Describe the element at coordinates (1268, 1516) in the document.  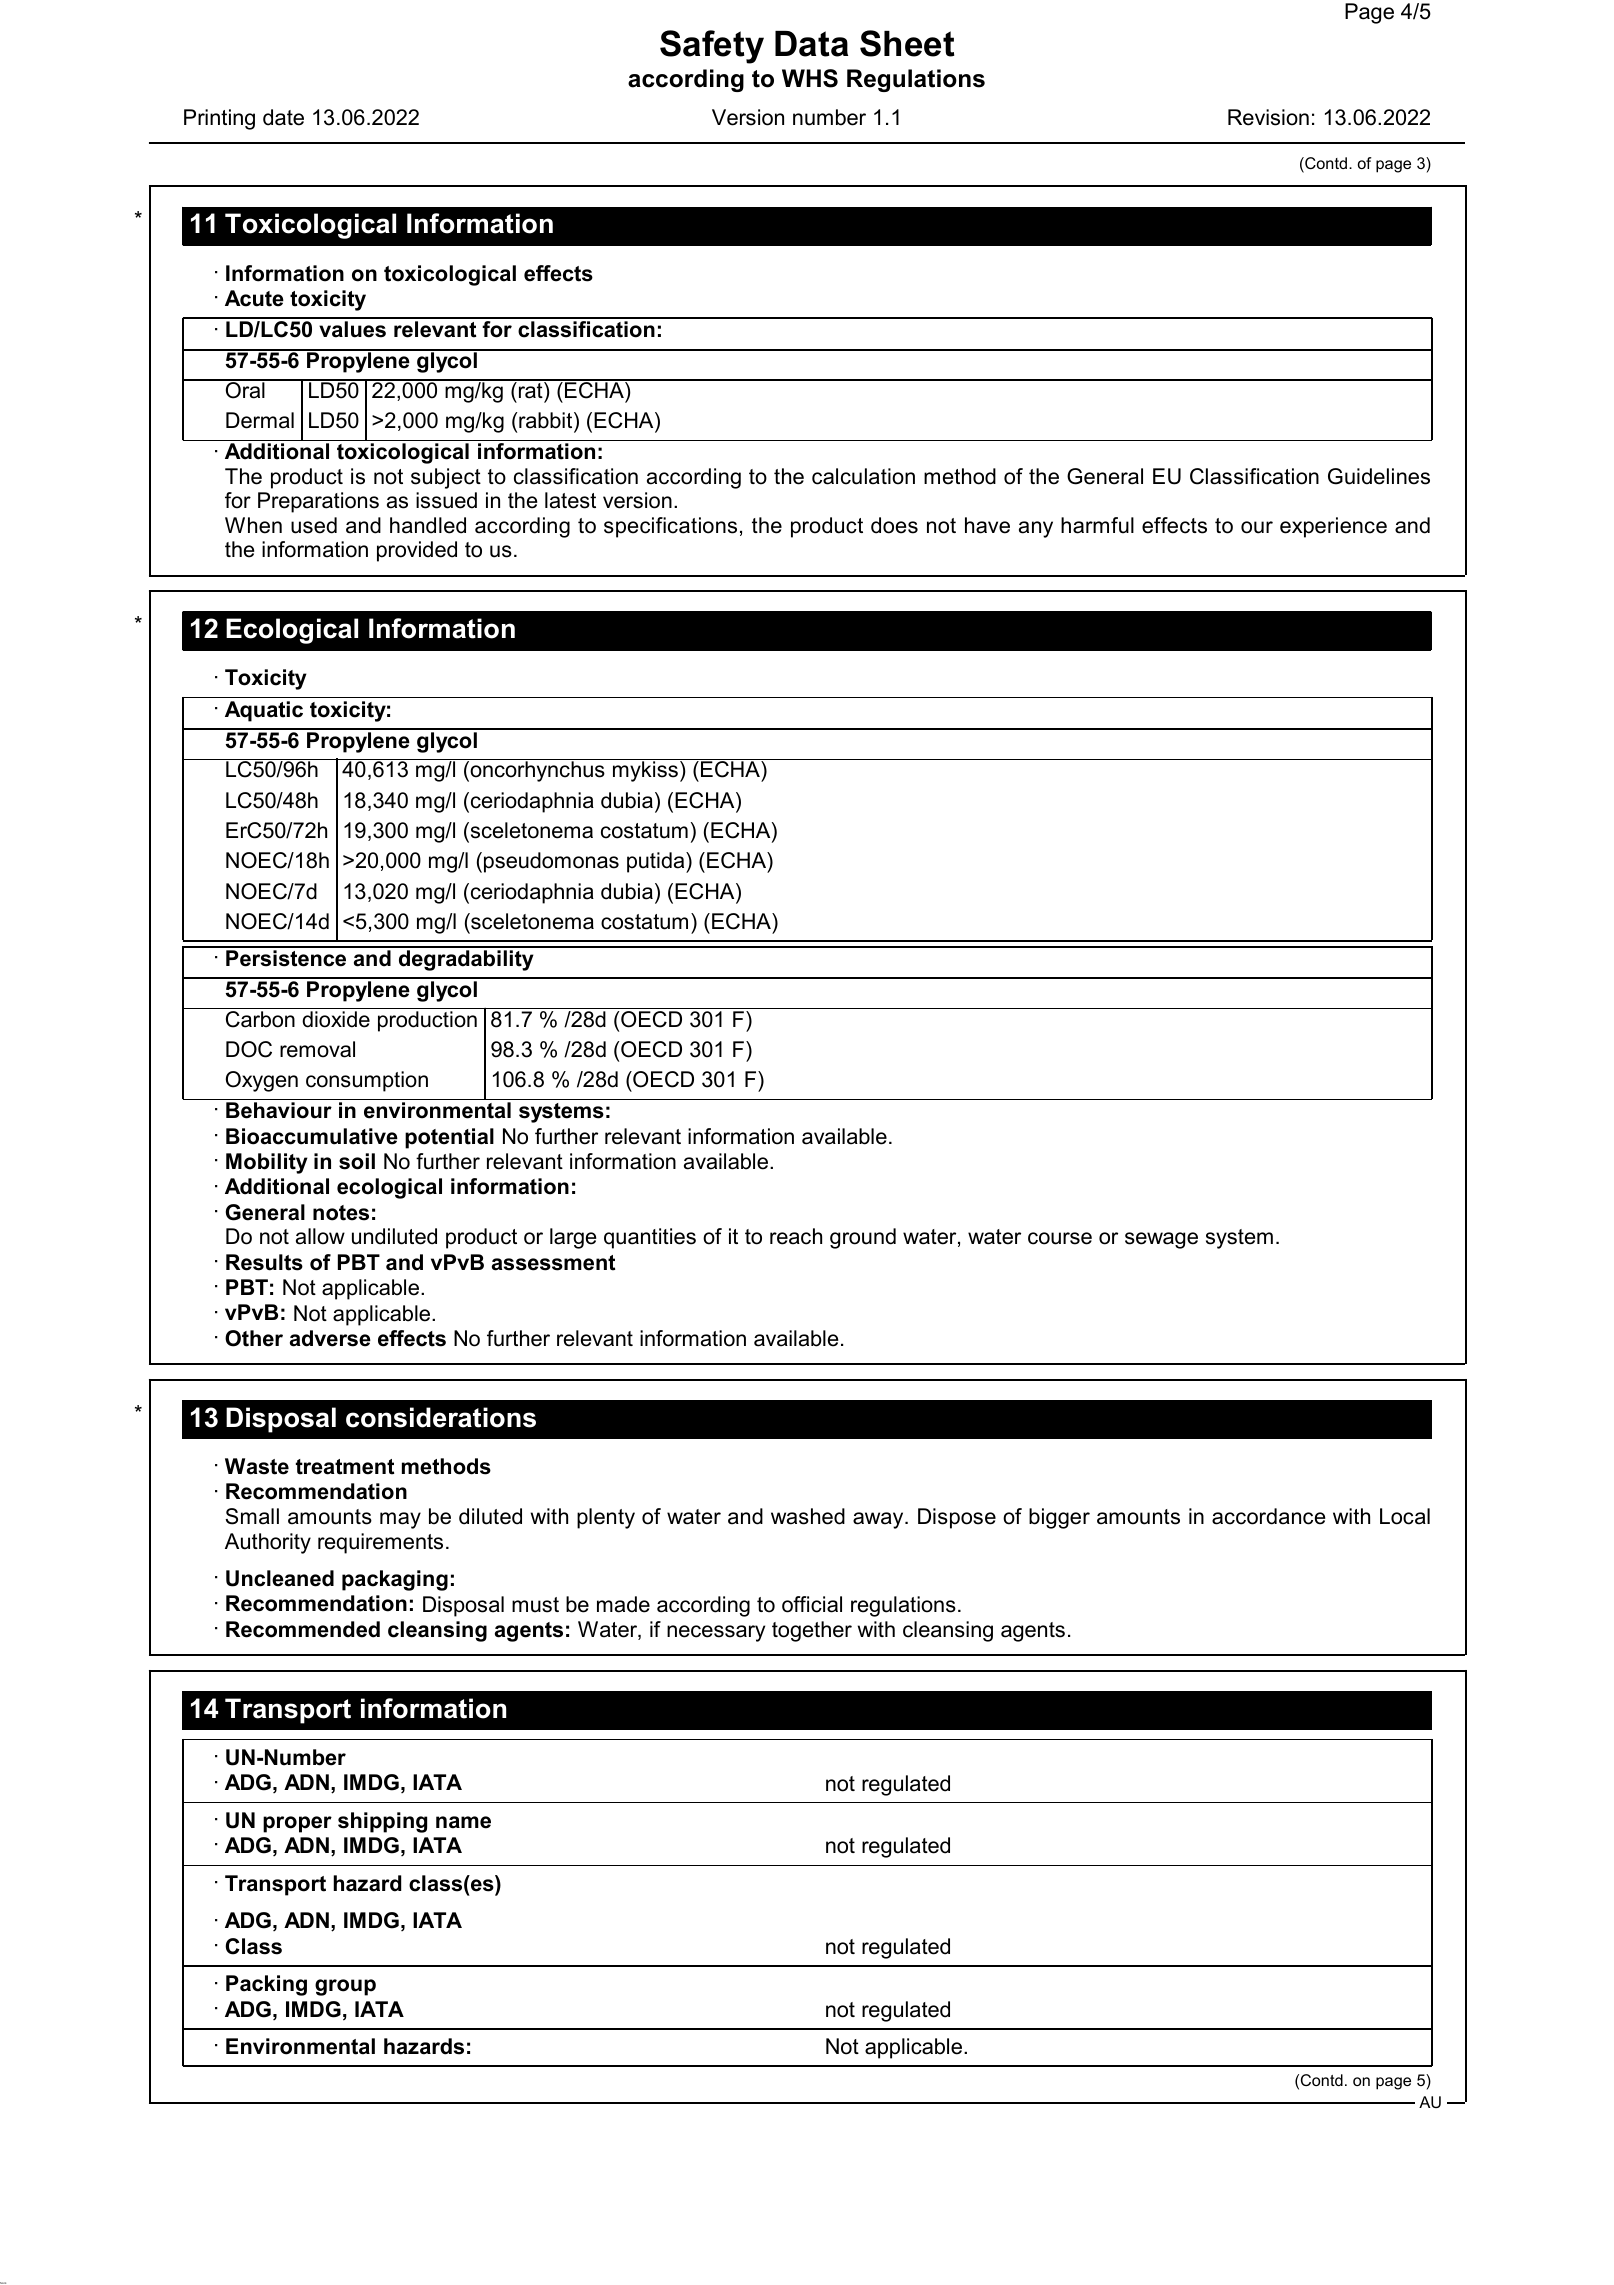
I see `accordance` at that location.
